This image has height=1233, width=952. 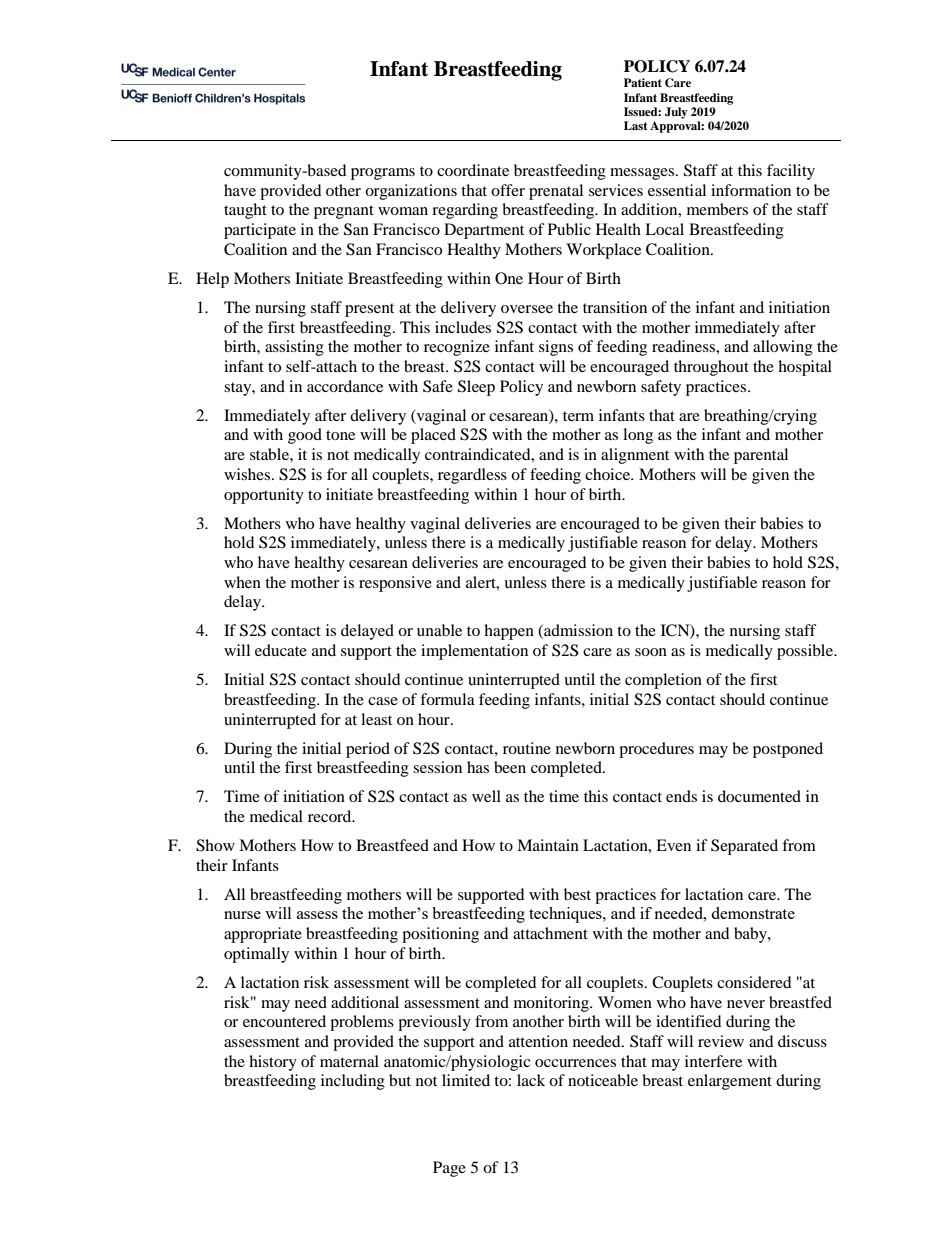 What do you see at coordinates (676, 113) in the image?
I see `July` at bounding box center [676, 113].
